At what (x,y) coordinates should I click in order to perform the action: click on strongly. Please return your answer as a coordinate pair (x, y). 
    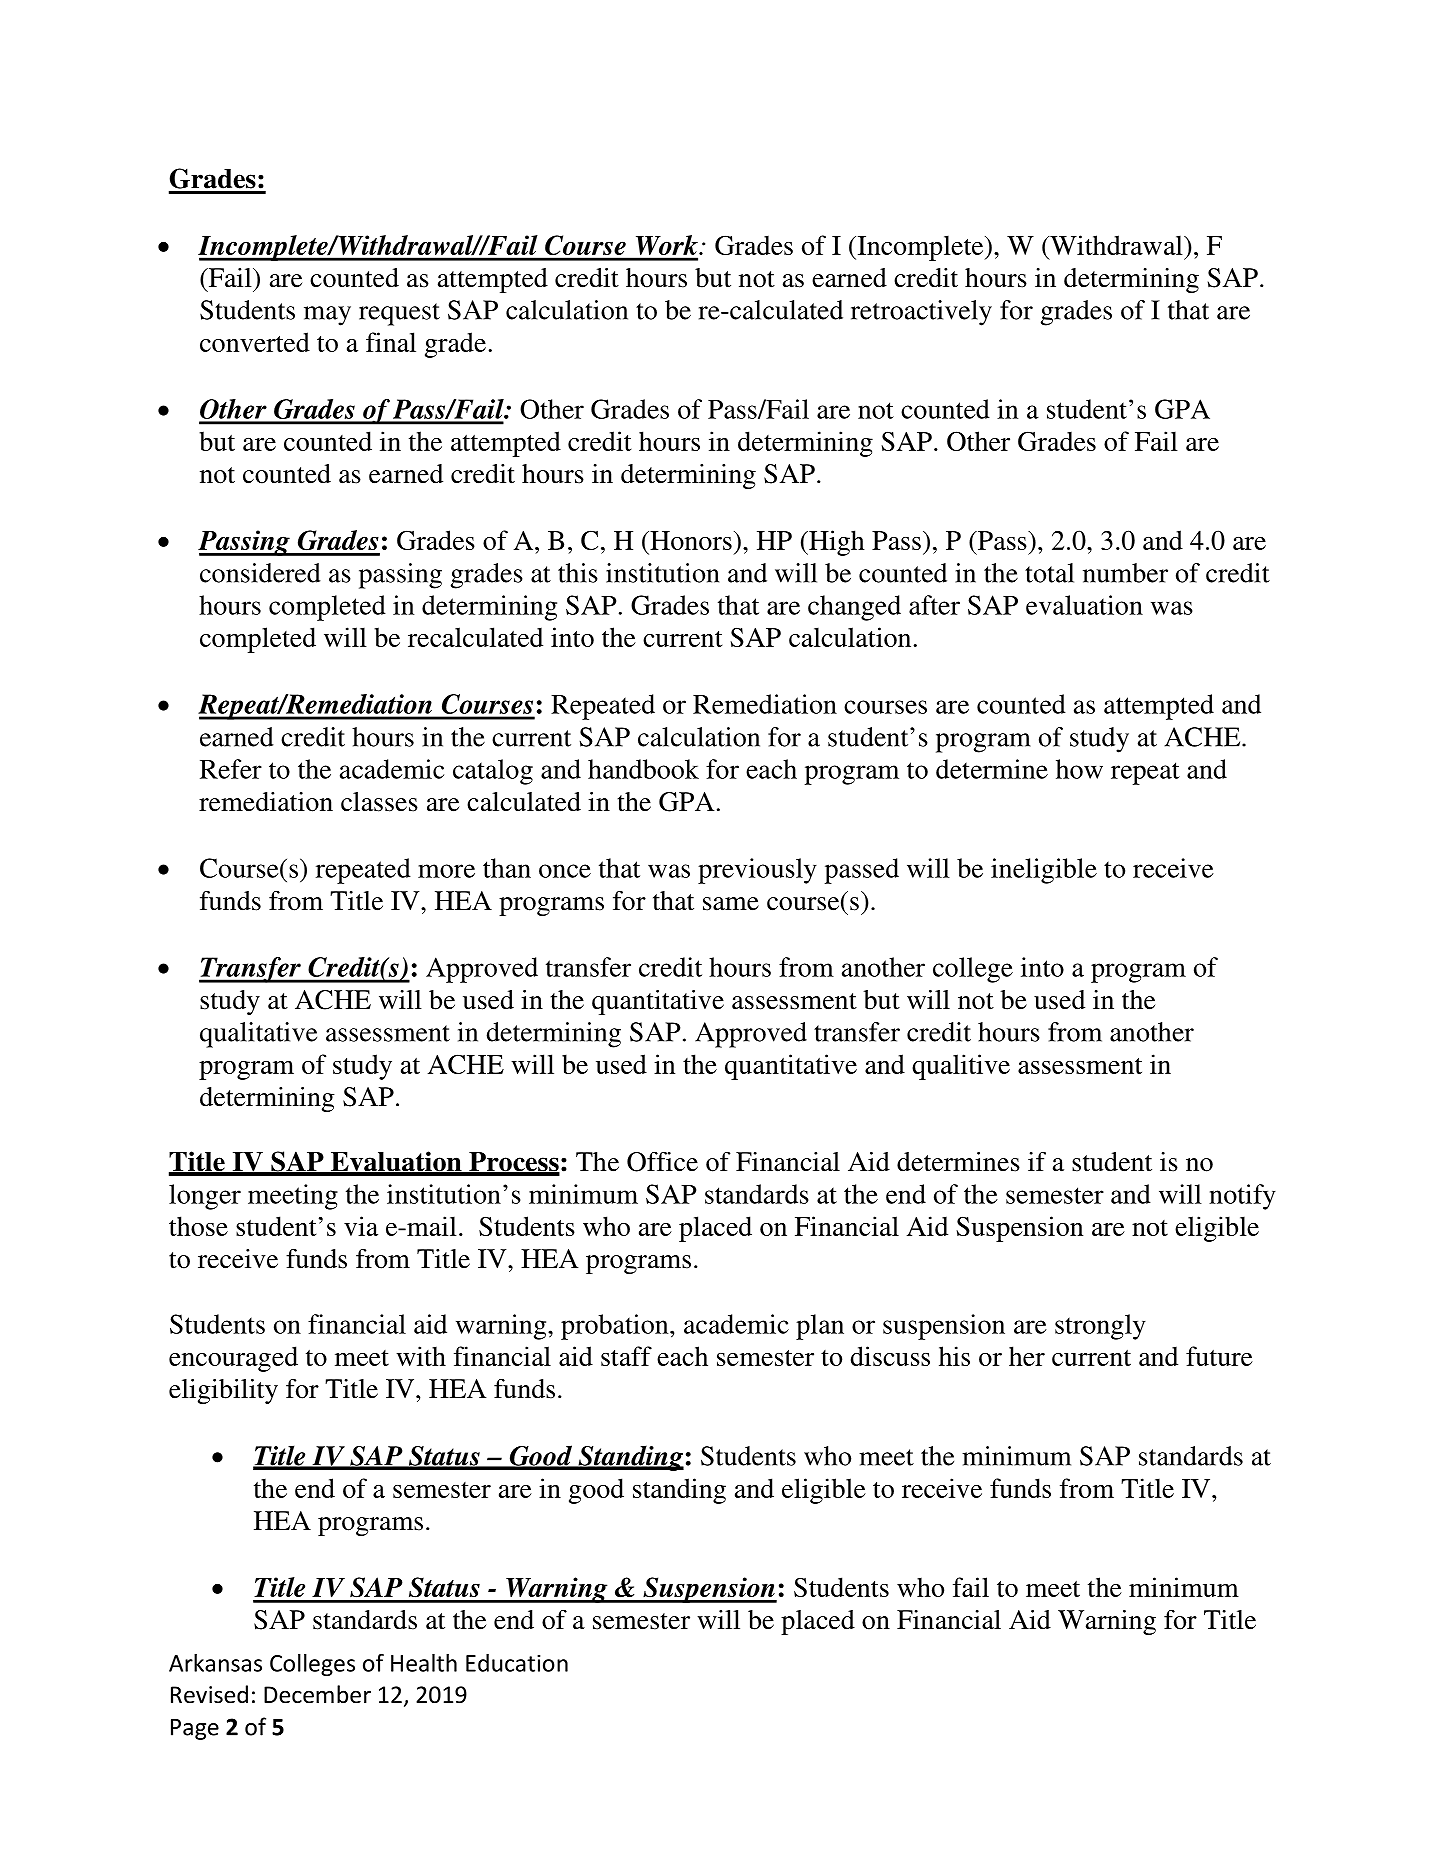
    Looking at the image, I should click on (1100, 1327).
